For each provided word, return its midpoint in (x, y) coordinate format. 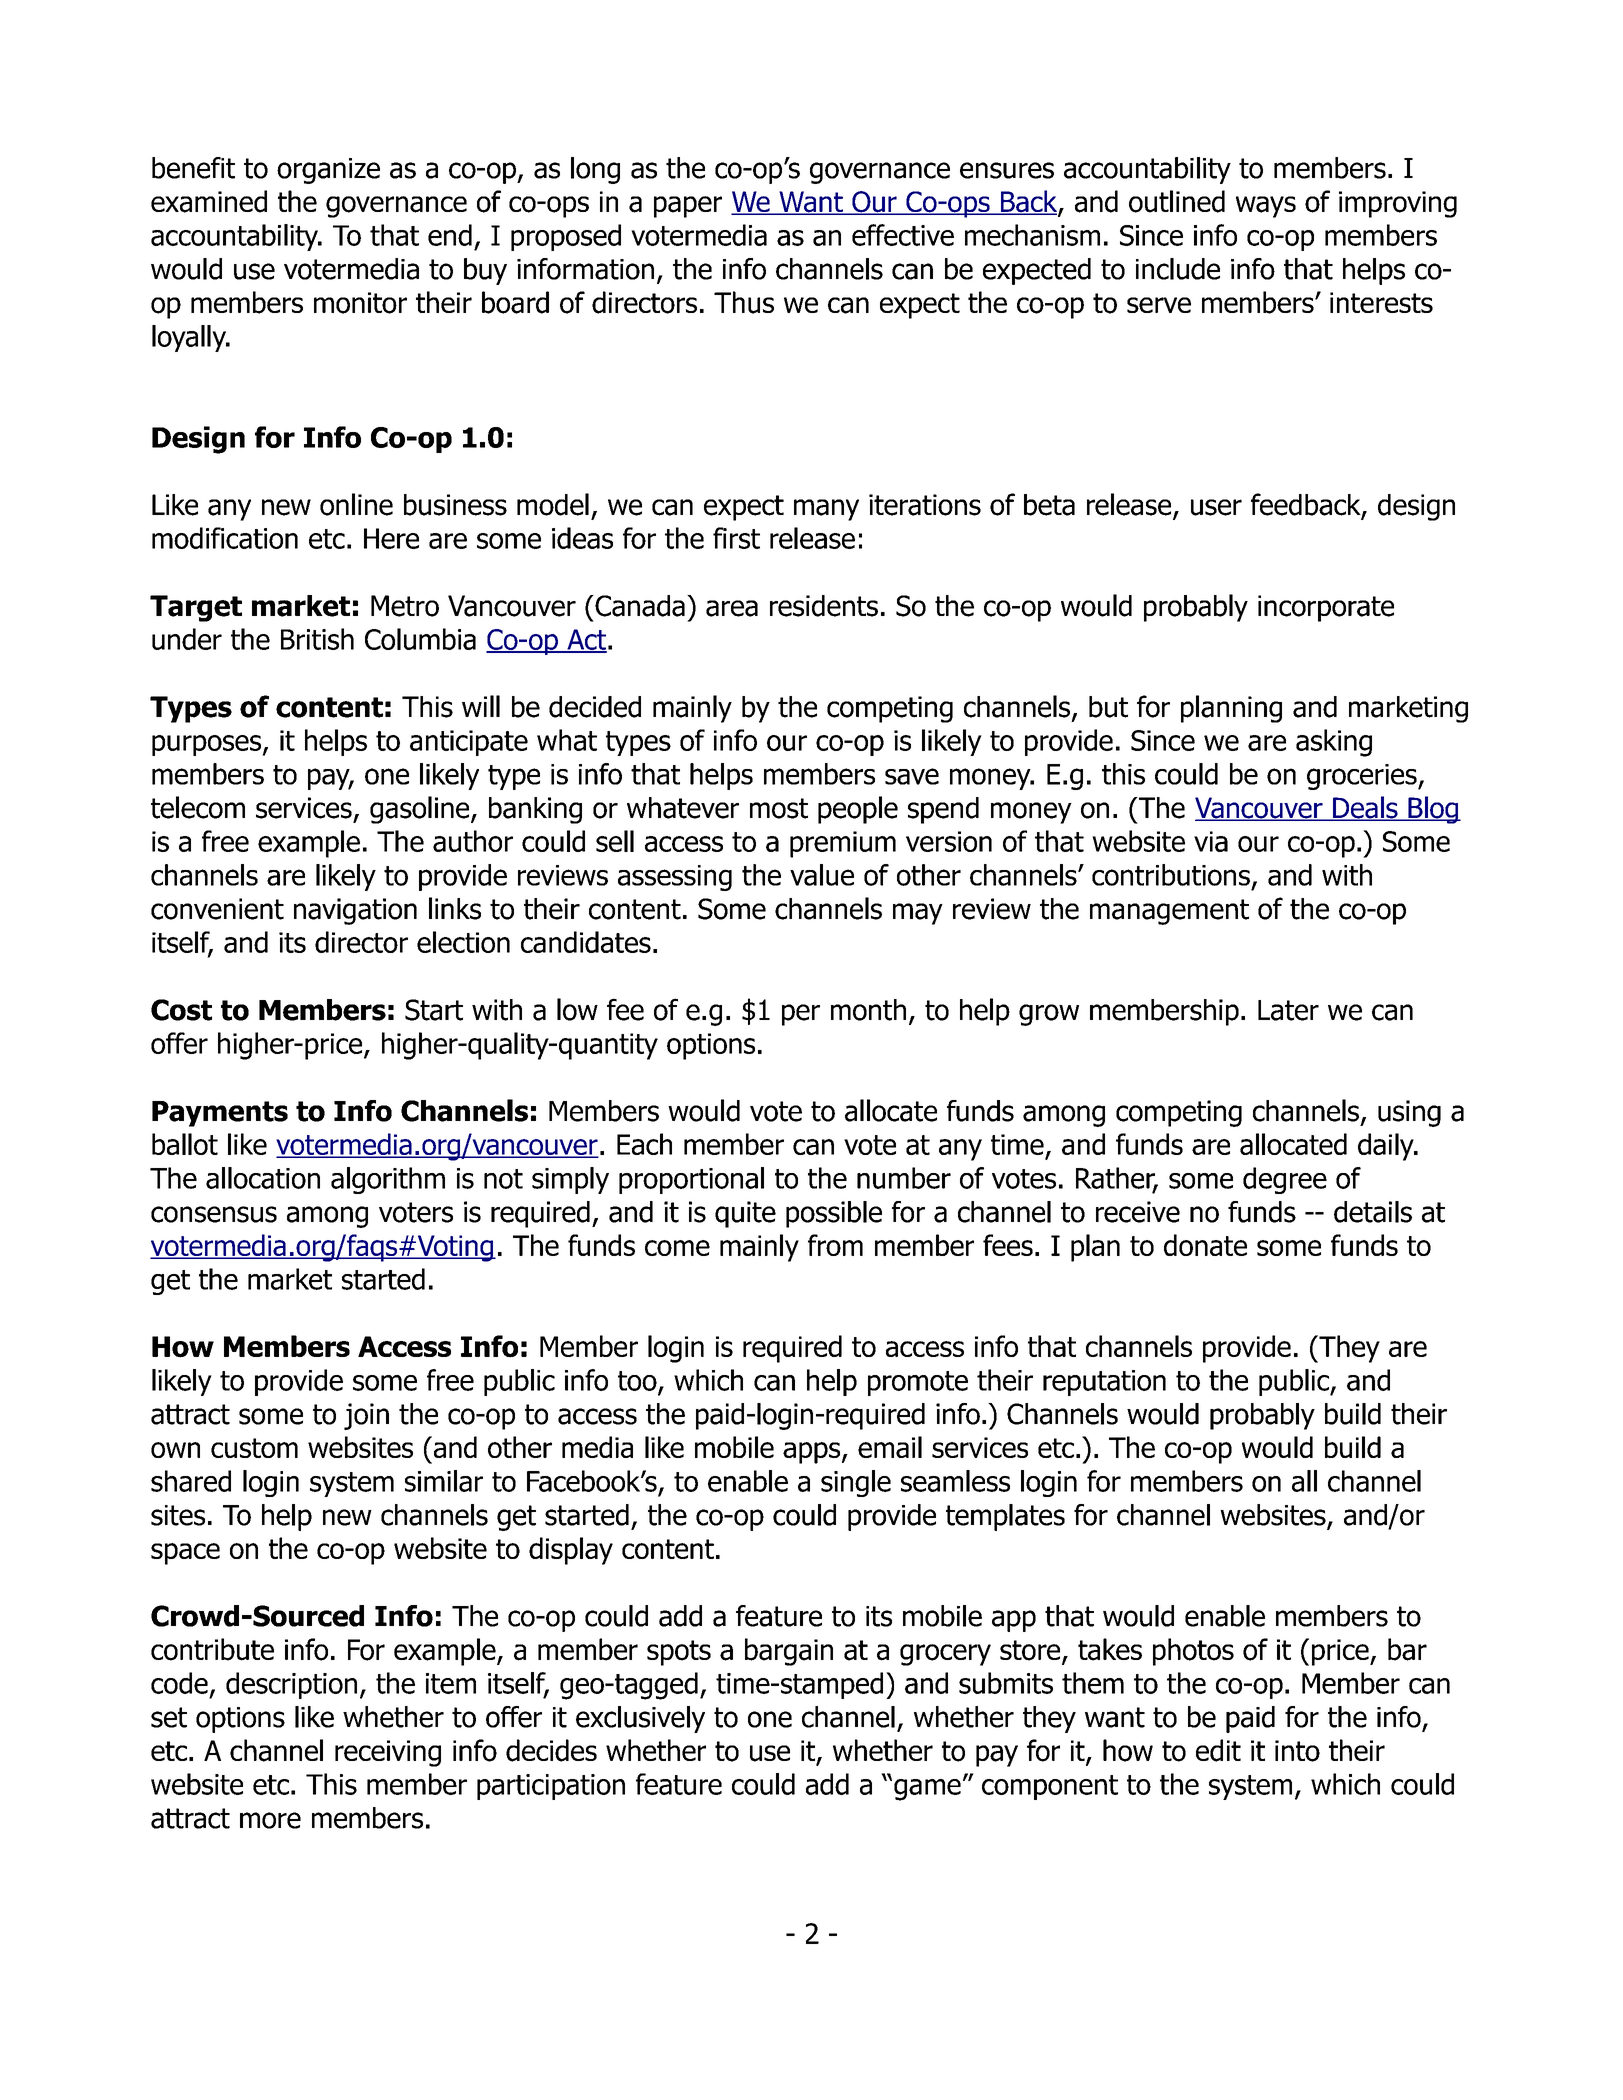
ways (1266, 207)
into (1297, 1751)
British (317, 639)
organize (328, 171)
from (835, 1245)
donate (1205, 1245)
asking (1334, 743)
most (779, 808)
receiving (388, 1753)
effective (903, 235)
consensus (214, 1214)
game (927, 1790)
